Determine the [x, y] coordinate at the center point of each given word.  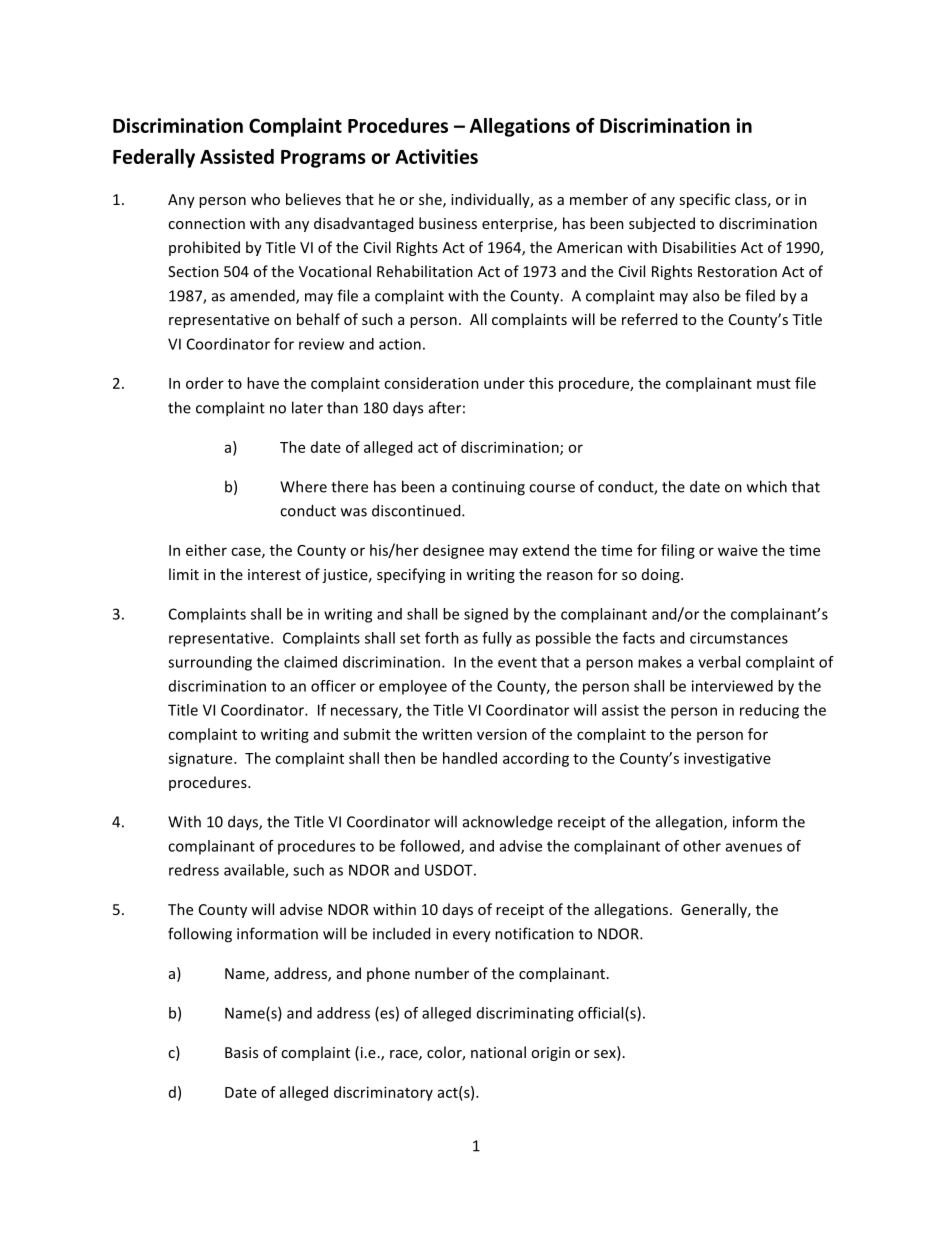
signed [486, 615]
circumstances [739, 638]
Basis [241, 1052]
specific [704, 200]
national [498, 1052]
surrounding [210, 663]
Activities [436, 156]
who [265, 199]
